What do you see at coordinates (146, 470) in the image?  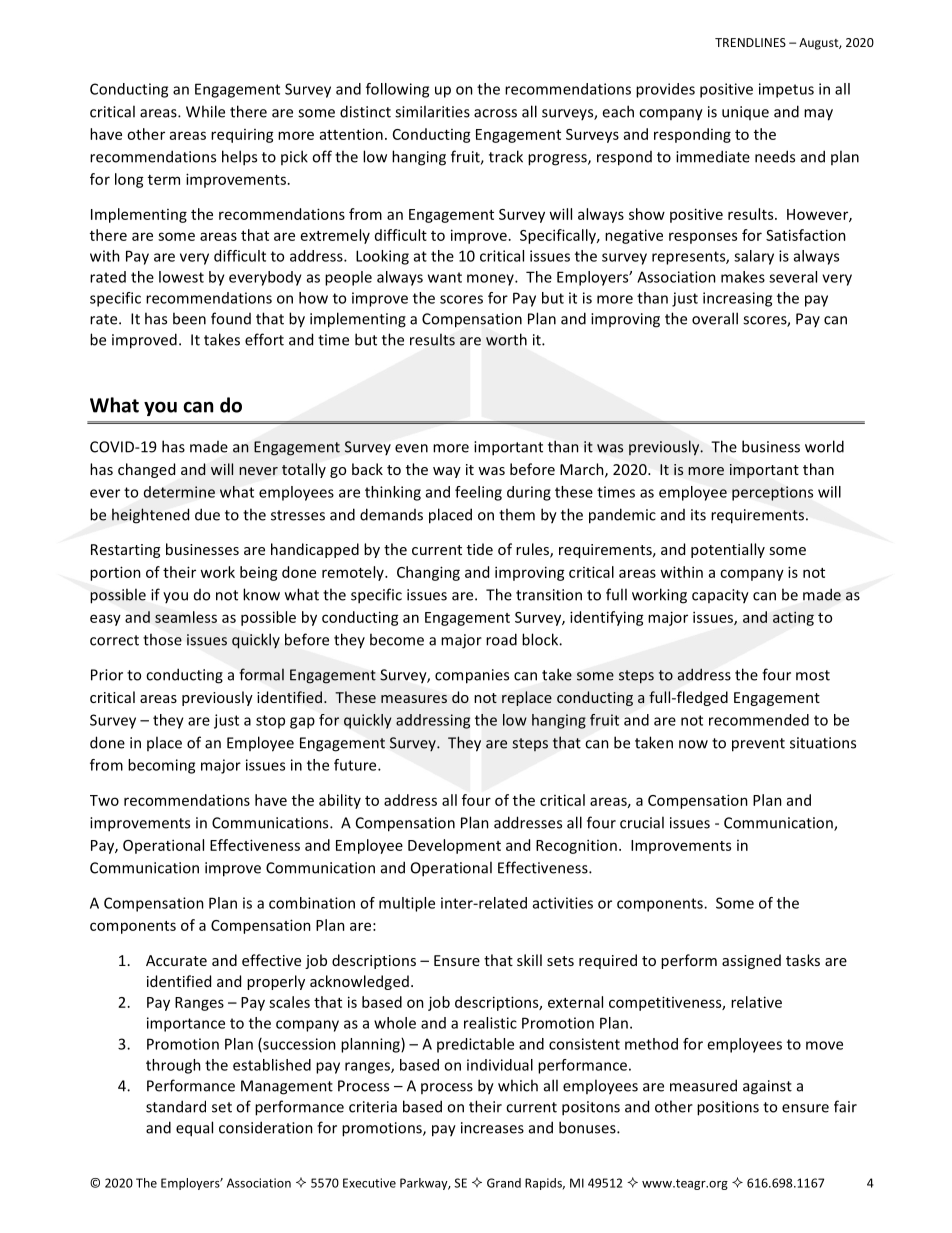 I see `changed` at bounding box center [146, 470].
